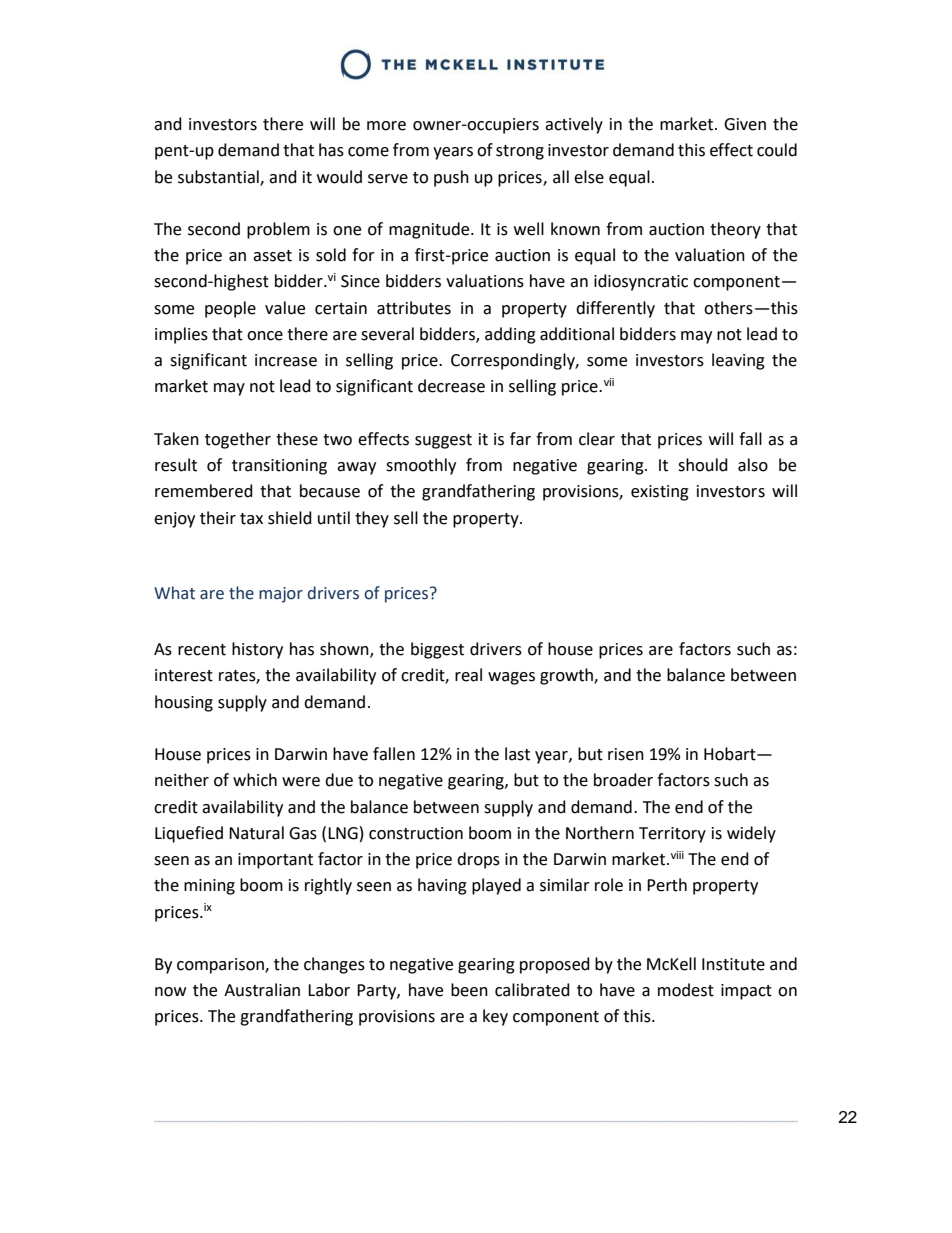  What do you see at coordinates (281, 595) in the screenshot?
I see `major` at bounding box center [281, 595].
